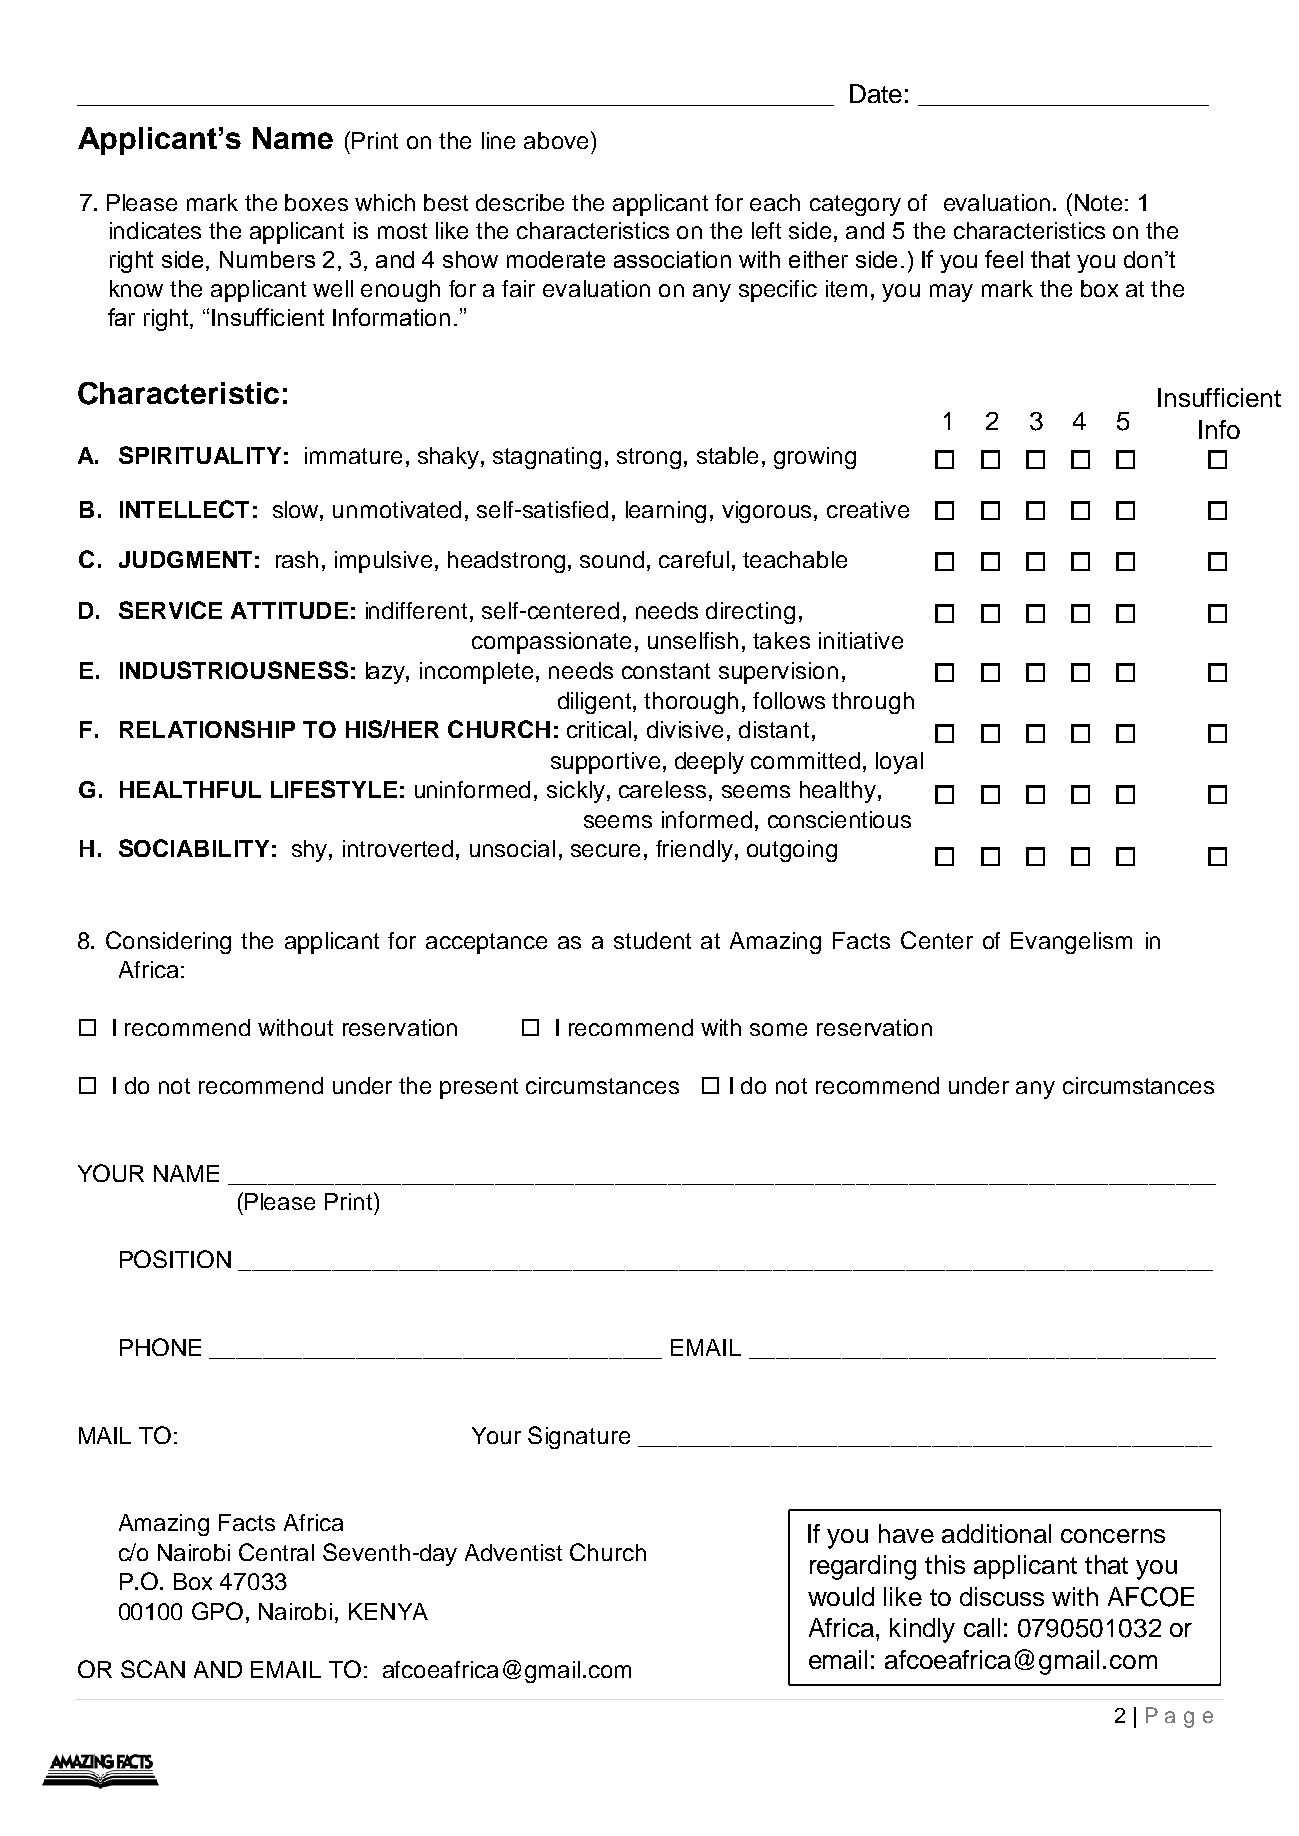 The width and height of the screenshot is (1299, 1836). What do you see at coordinates (1071, 943) in the screenshot?
I see `Evangelism` at bounding box center [1071, 943].
